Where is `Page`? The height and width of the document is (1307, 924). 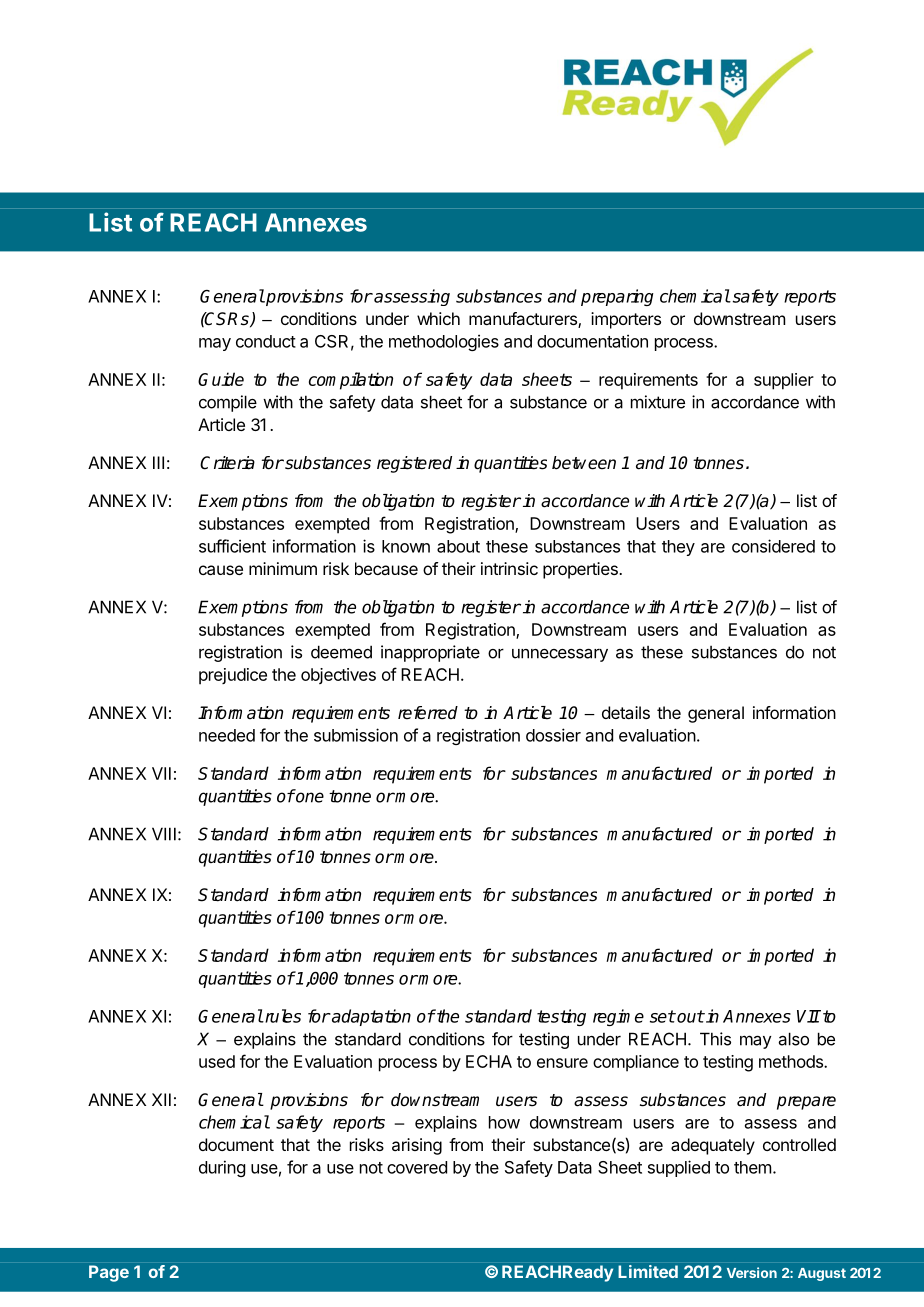
Page is located at coordinates (109, 1273).
